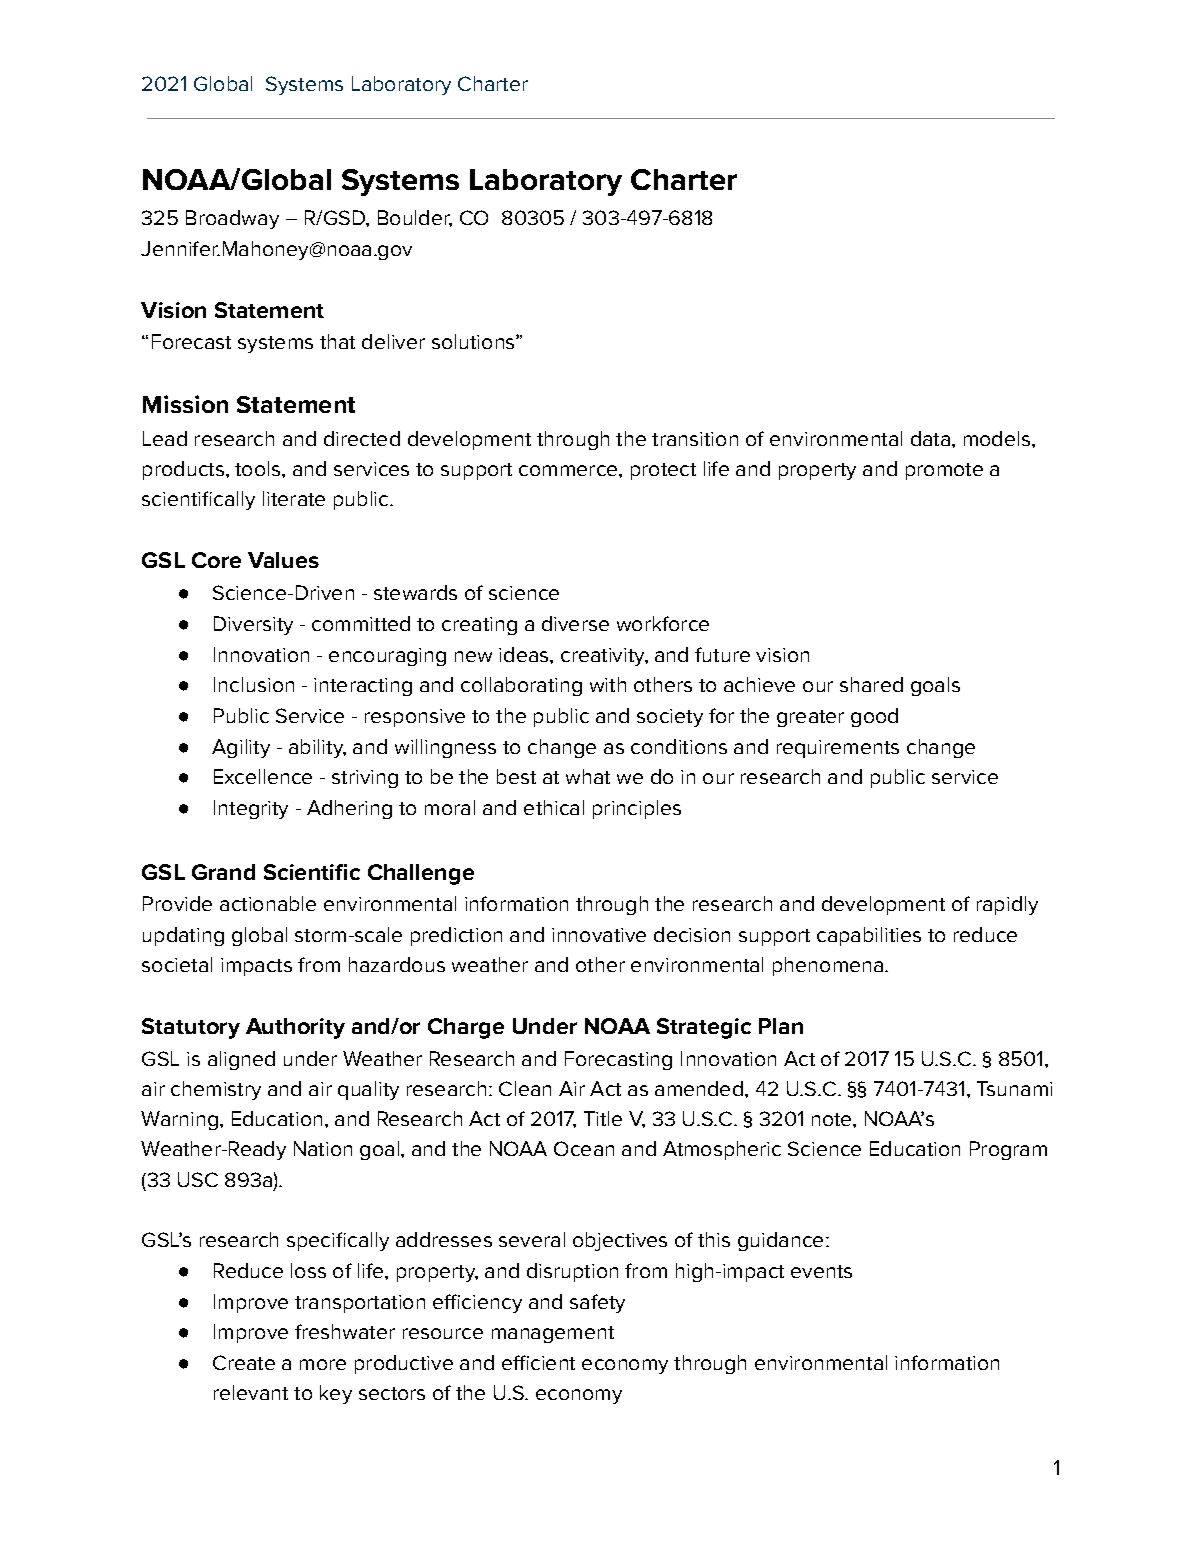 This image has height=1556, width=1202. I want to click on solutions, so click(474, 341).
